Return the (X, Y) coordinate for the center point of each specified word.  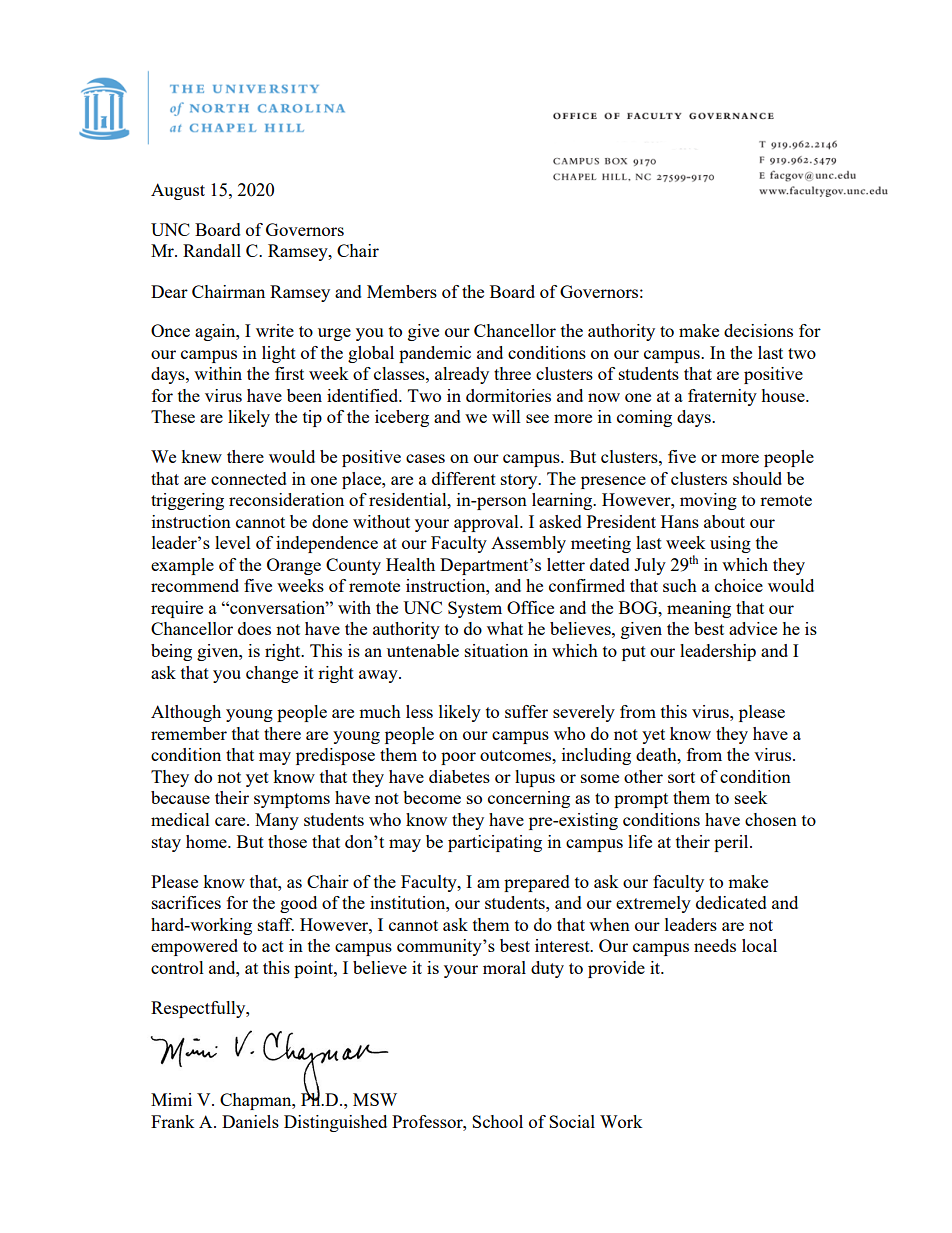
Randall (212, 250)
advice (753, 628)
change (272, 674)
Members (402, 291)
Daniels (250, 1121)
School (497, 1121)
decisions (758, 330)
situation (496, 650)
